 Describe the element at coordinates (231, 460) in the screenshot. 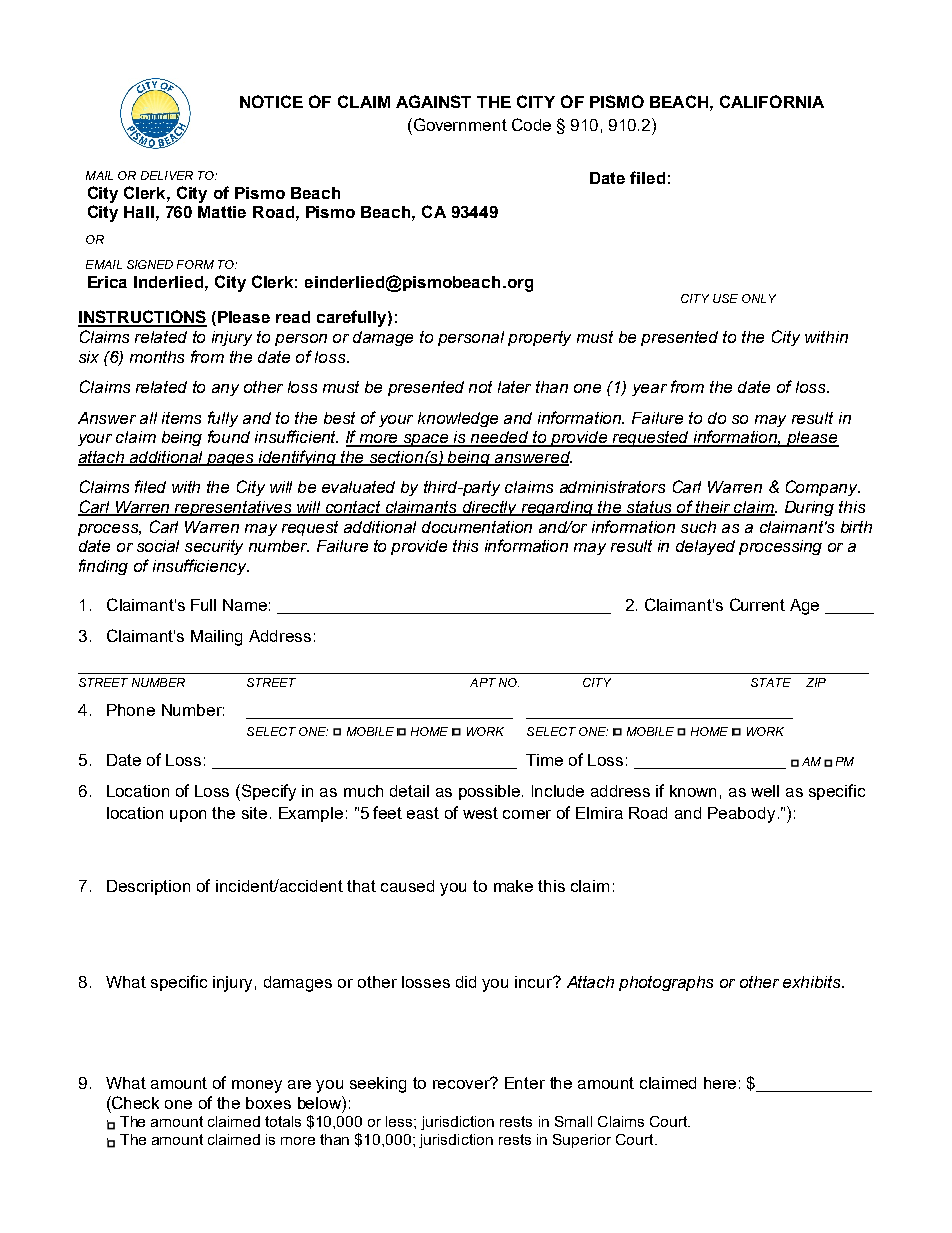

I see `pages` at that location.
